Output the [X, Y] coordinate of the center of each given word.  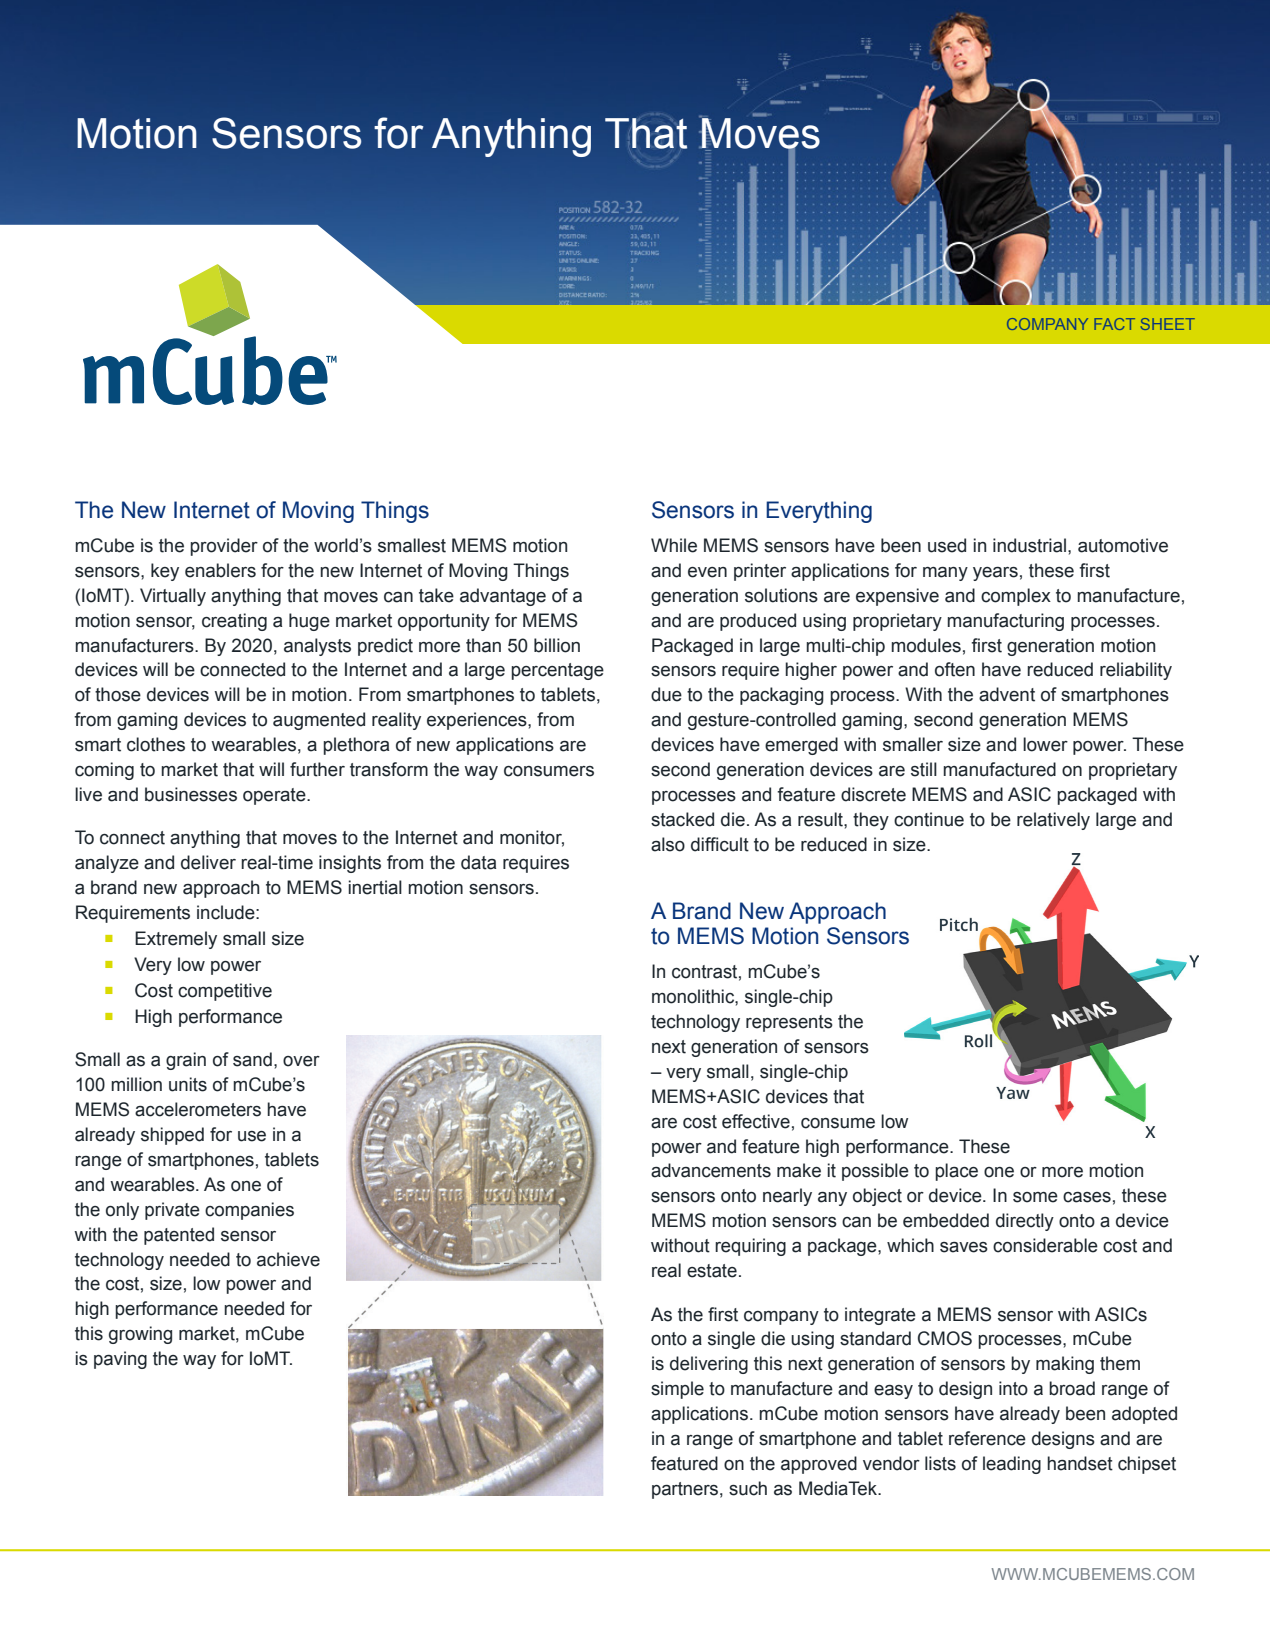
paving [120, 1360]
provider [224, 547]
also [668, 844]
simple [677, 1390]
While [674, 545]
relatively [1053, 821]
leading [1012, 1465]
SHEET [1168, 324]
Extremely [176, 940]
